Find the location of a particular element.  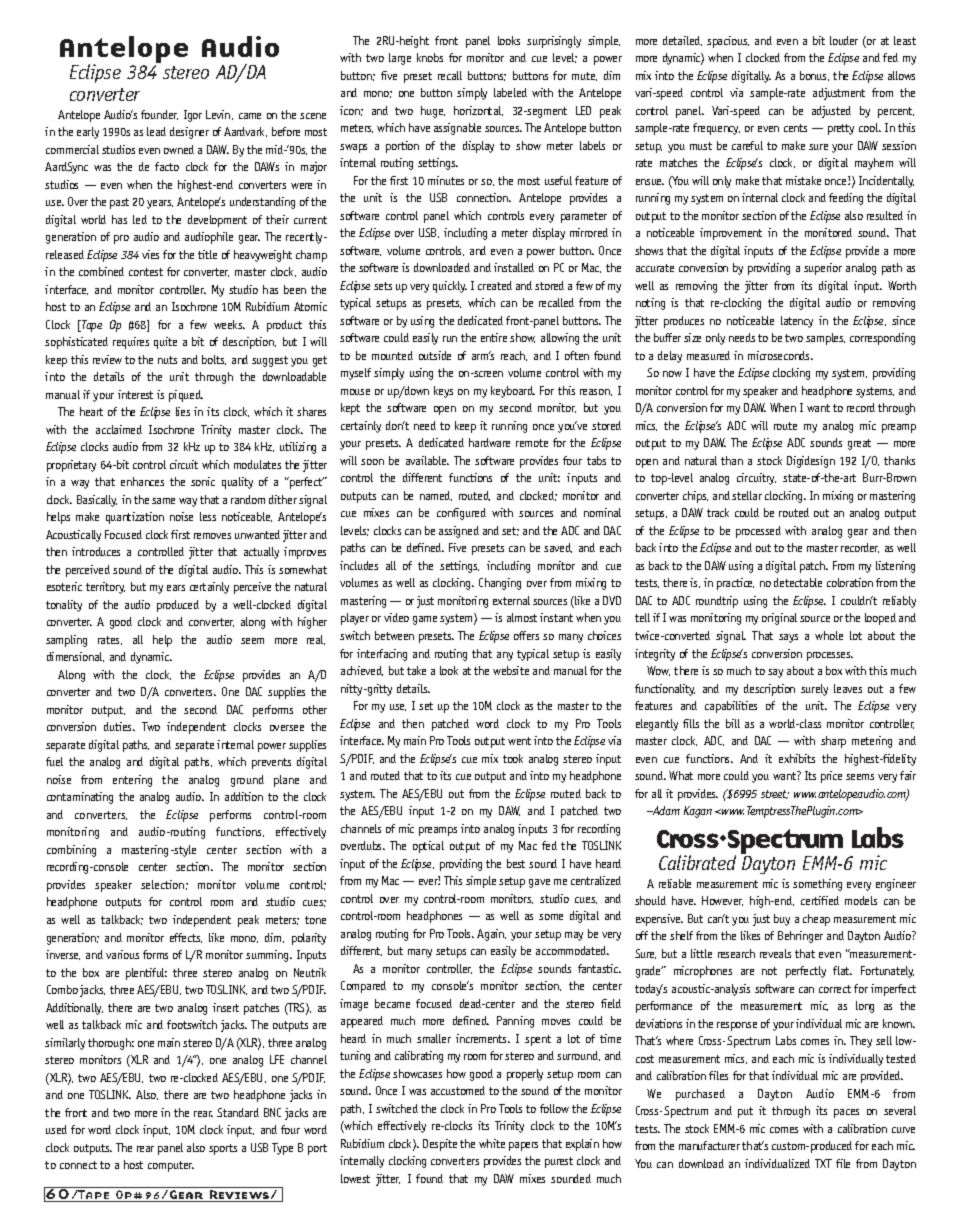

labeled is located at coordinates (510, 92).
